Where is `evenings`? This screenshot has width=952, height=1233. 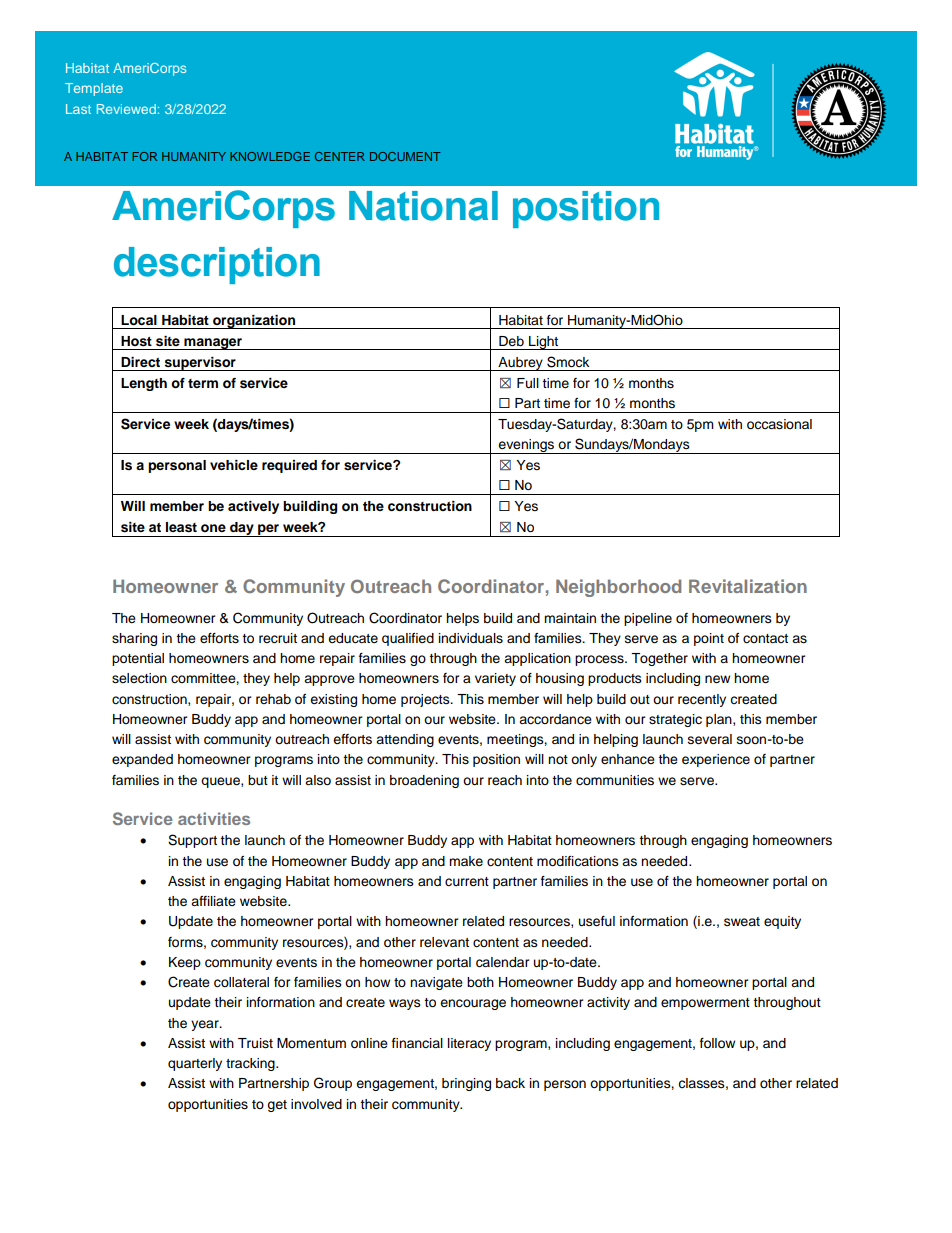 evenings is located at coordinates (527, 446).
